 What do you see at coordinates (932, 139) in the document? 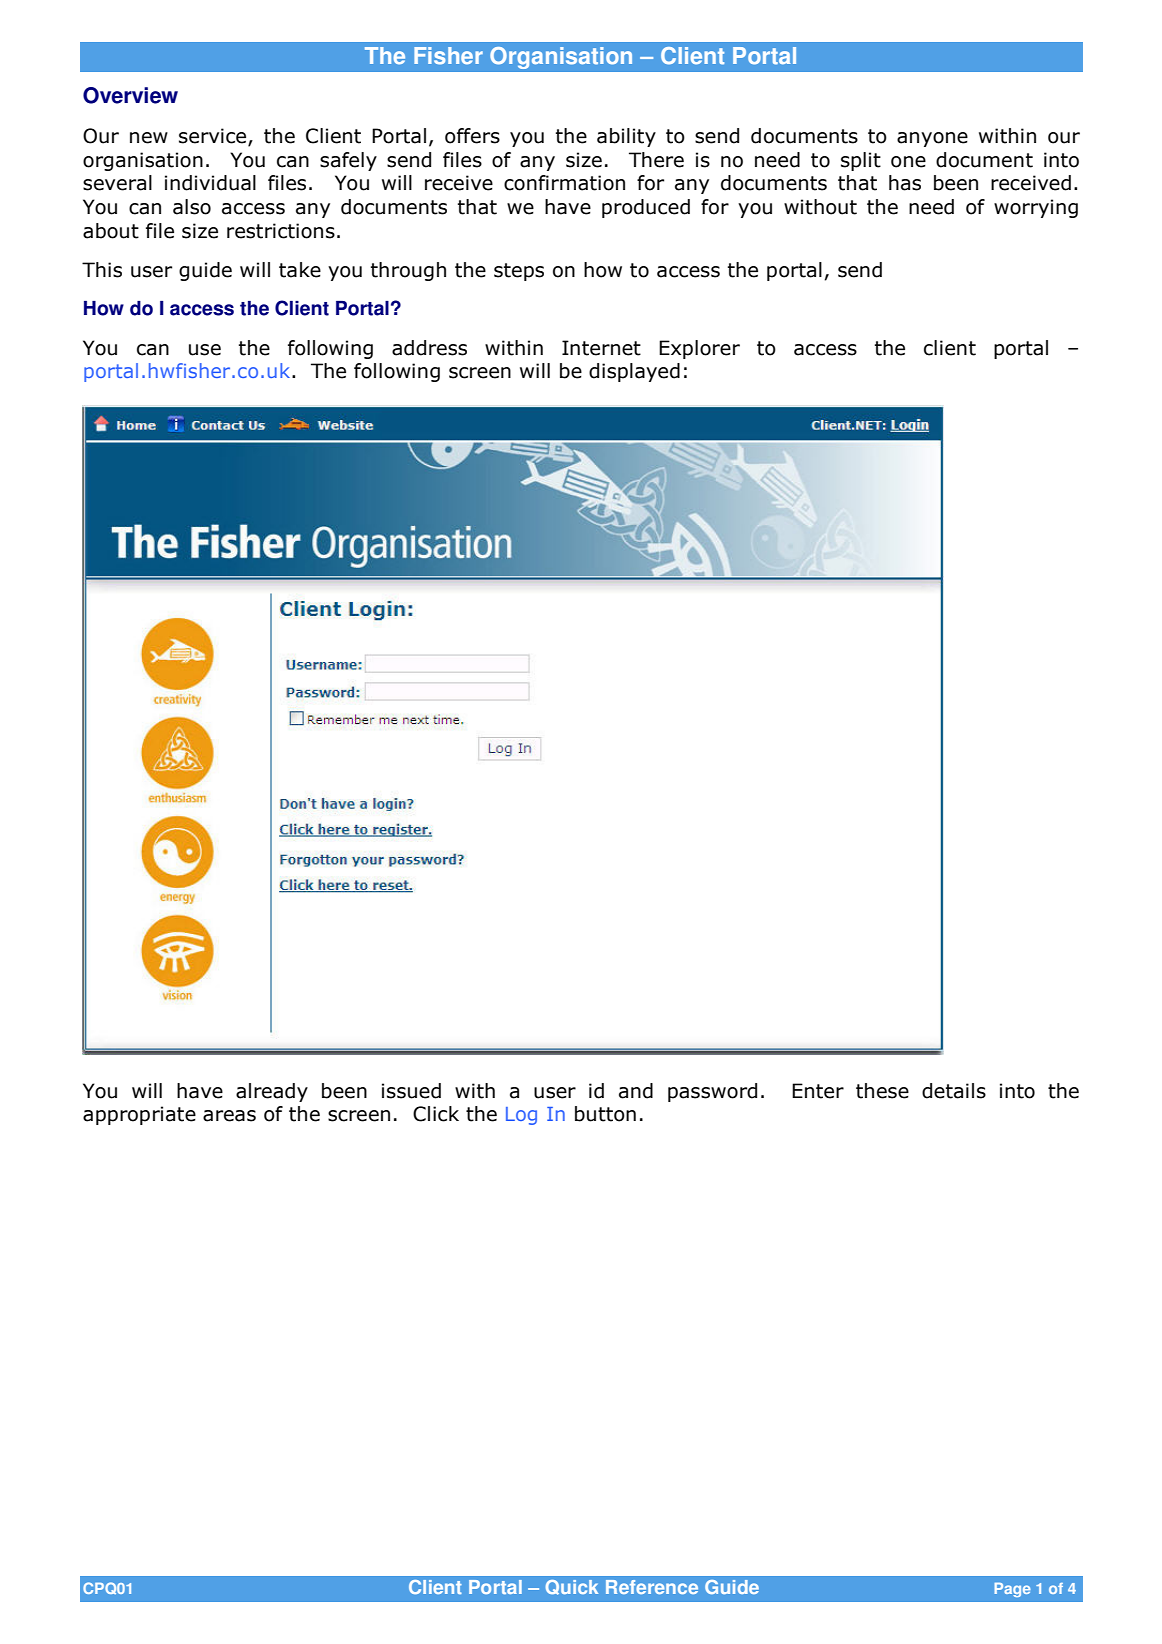
I see `anyone` at bounding box center [932, 139].
